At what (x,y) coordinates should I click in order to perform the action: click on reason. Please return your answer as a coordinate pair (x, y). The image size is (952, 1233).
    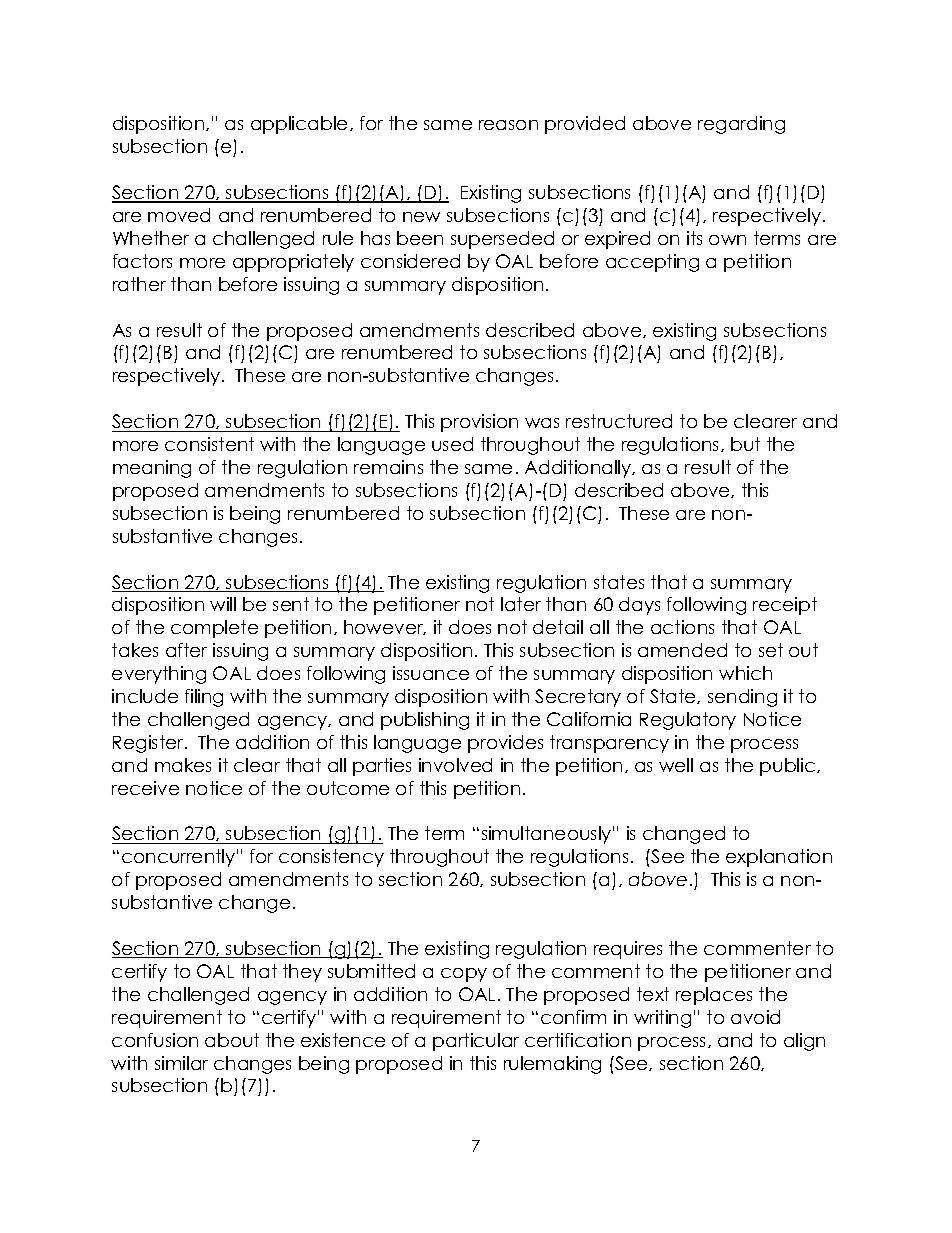
    Looking at the image, I should click on (508, 125).
